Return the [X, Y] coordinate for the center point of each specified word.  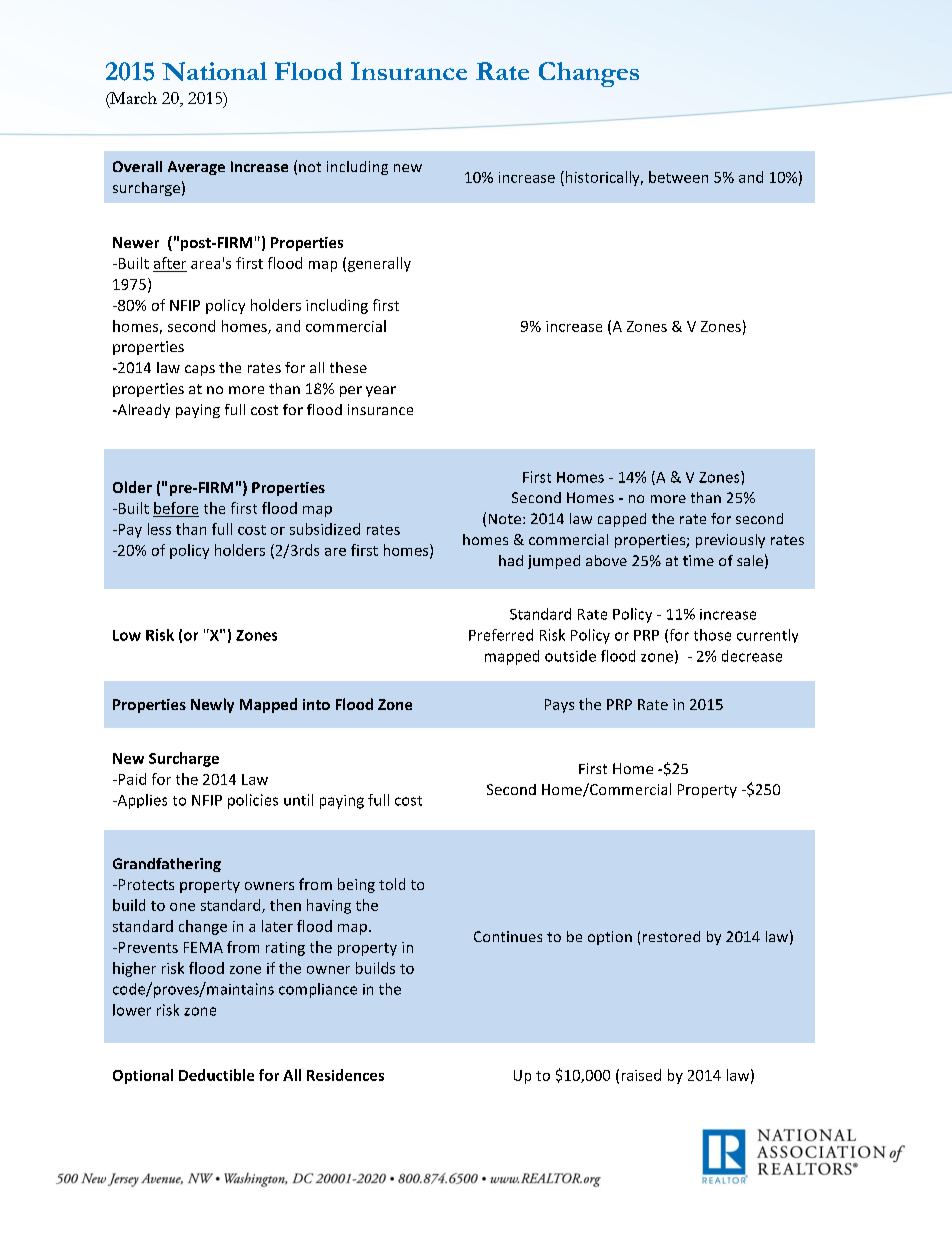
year [381, 391]
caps [200, 370]
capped [622, 520]
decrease [752, 656]
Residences [345, 1075]
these [348, 367]
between [678, 177]
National [214, 71]
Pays [559, 706]
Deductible [216, 1075]
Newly [212, 705]
